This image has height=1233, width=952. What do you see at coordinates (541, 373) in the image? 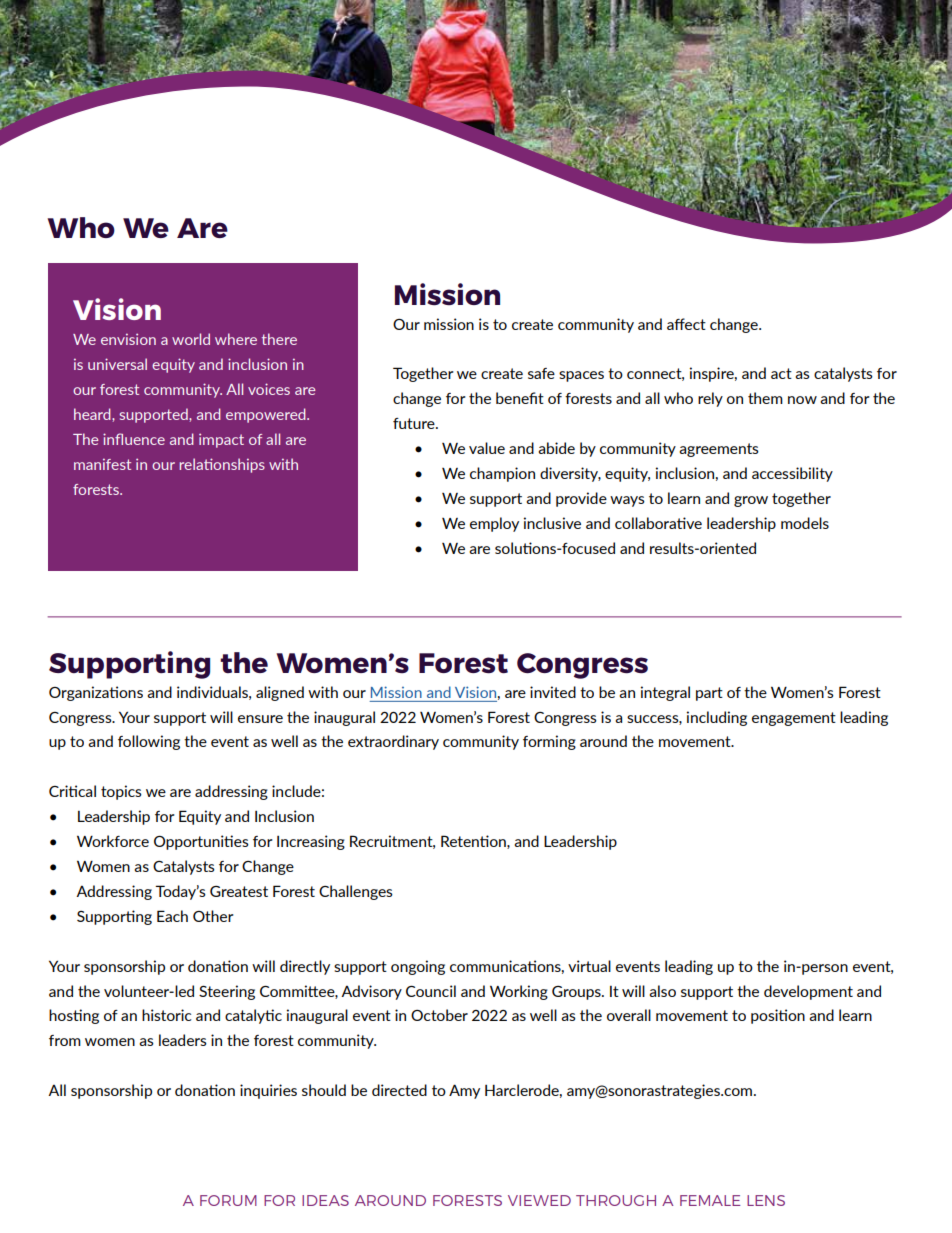
I see `safe` at bounding box center [541, 373].
